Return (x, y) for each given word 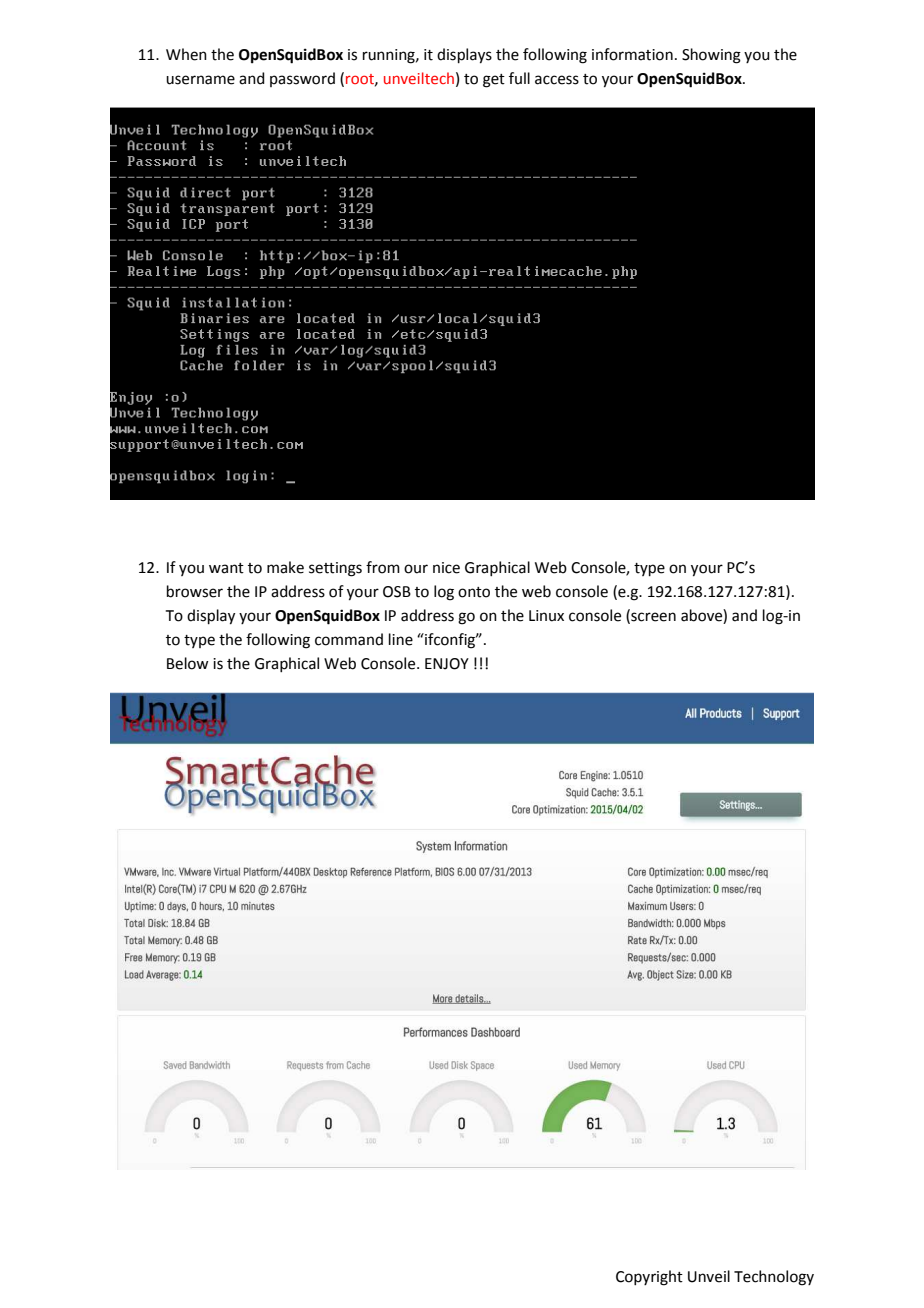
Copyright (649, 1278)
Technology (774, 1278)
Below (187, 663)
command (349, 639)
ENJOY (447, 664)
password (302, 79)
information (632, 54)
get (494, 81)
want (226, 568)
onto (474, 592)
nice (446, 568)
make (285, 567)
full (519, 78)
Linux (546, 616)
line (401, 639)
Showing (711, 56)
